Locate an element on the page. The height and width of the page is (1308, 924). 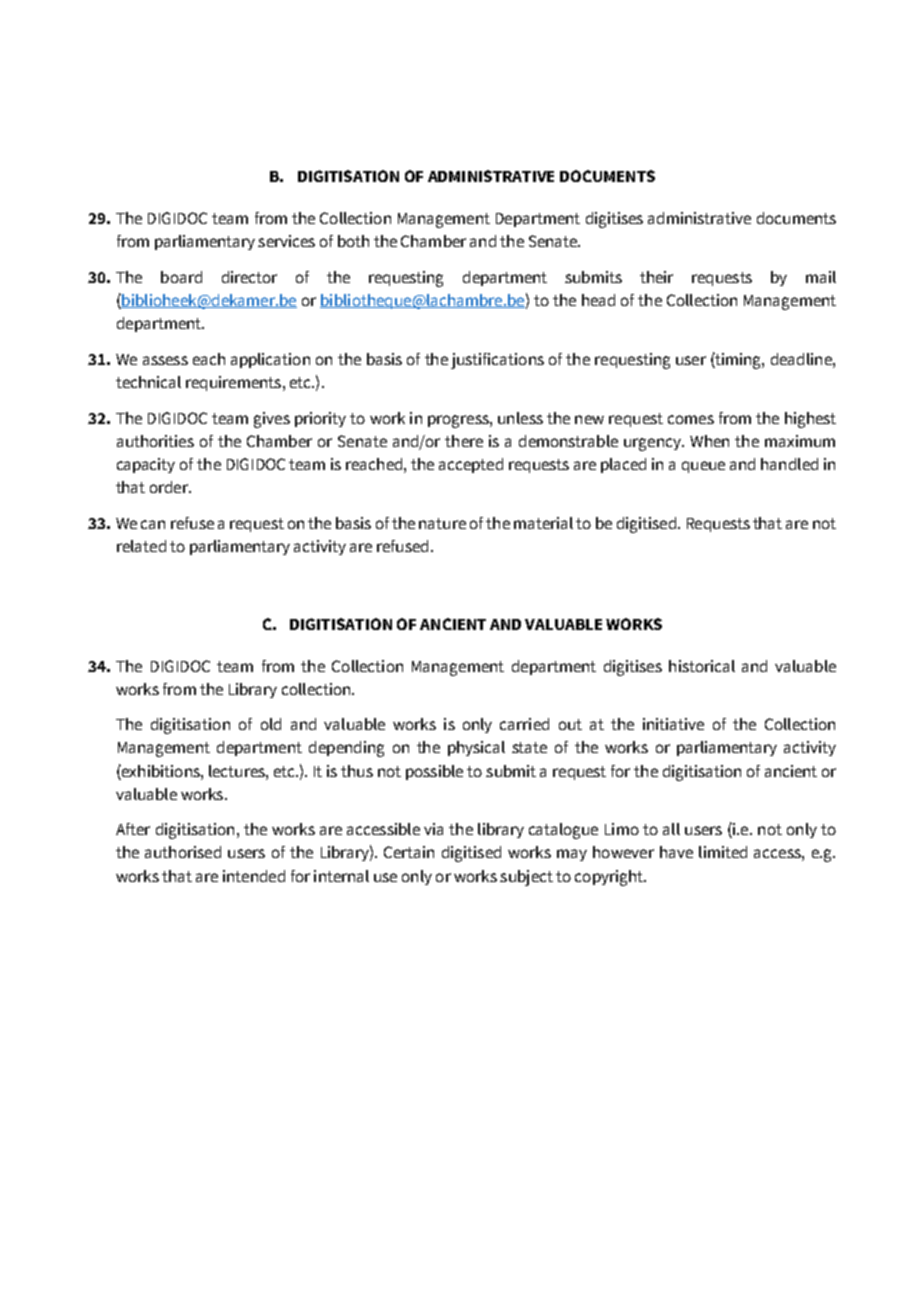
physical is located at coordinates (476, 748).
